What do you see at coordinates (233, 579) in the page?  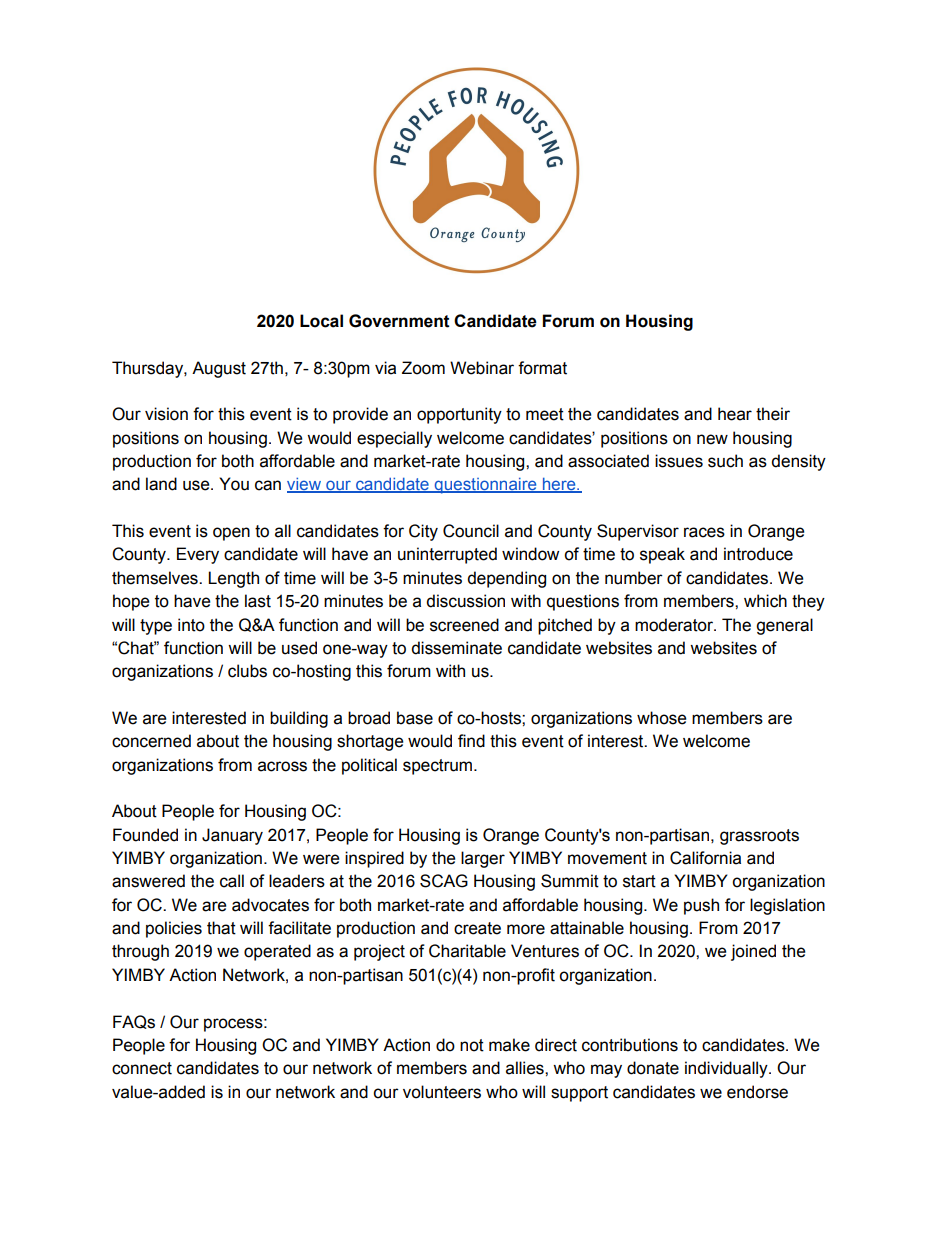 I see `Length` at bounding box center [233, 579].
